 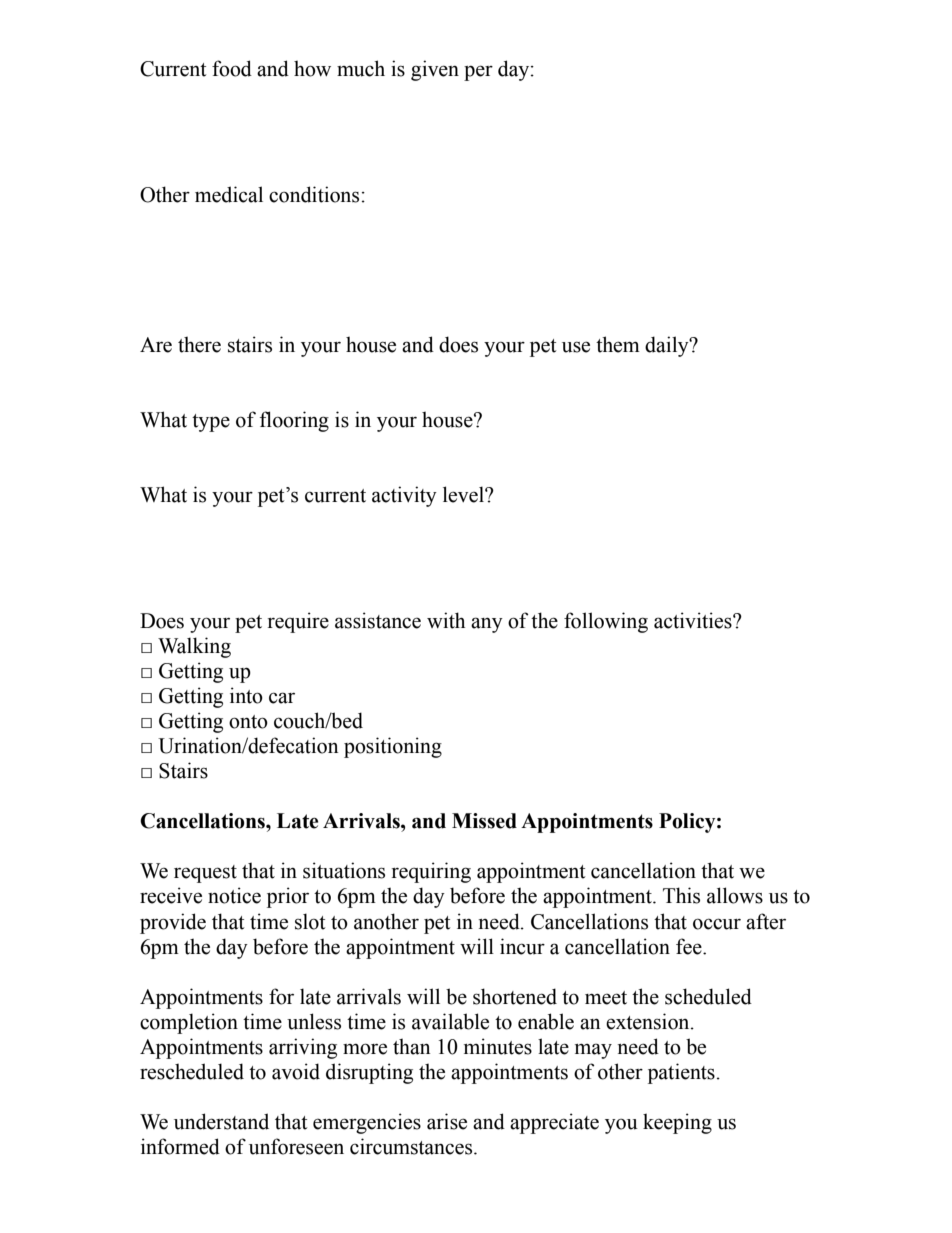 I want to click on Walking, so click(x=194, y=647).
